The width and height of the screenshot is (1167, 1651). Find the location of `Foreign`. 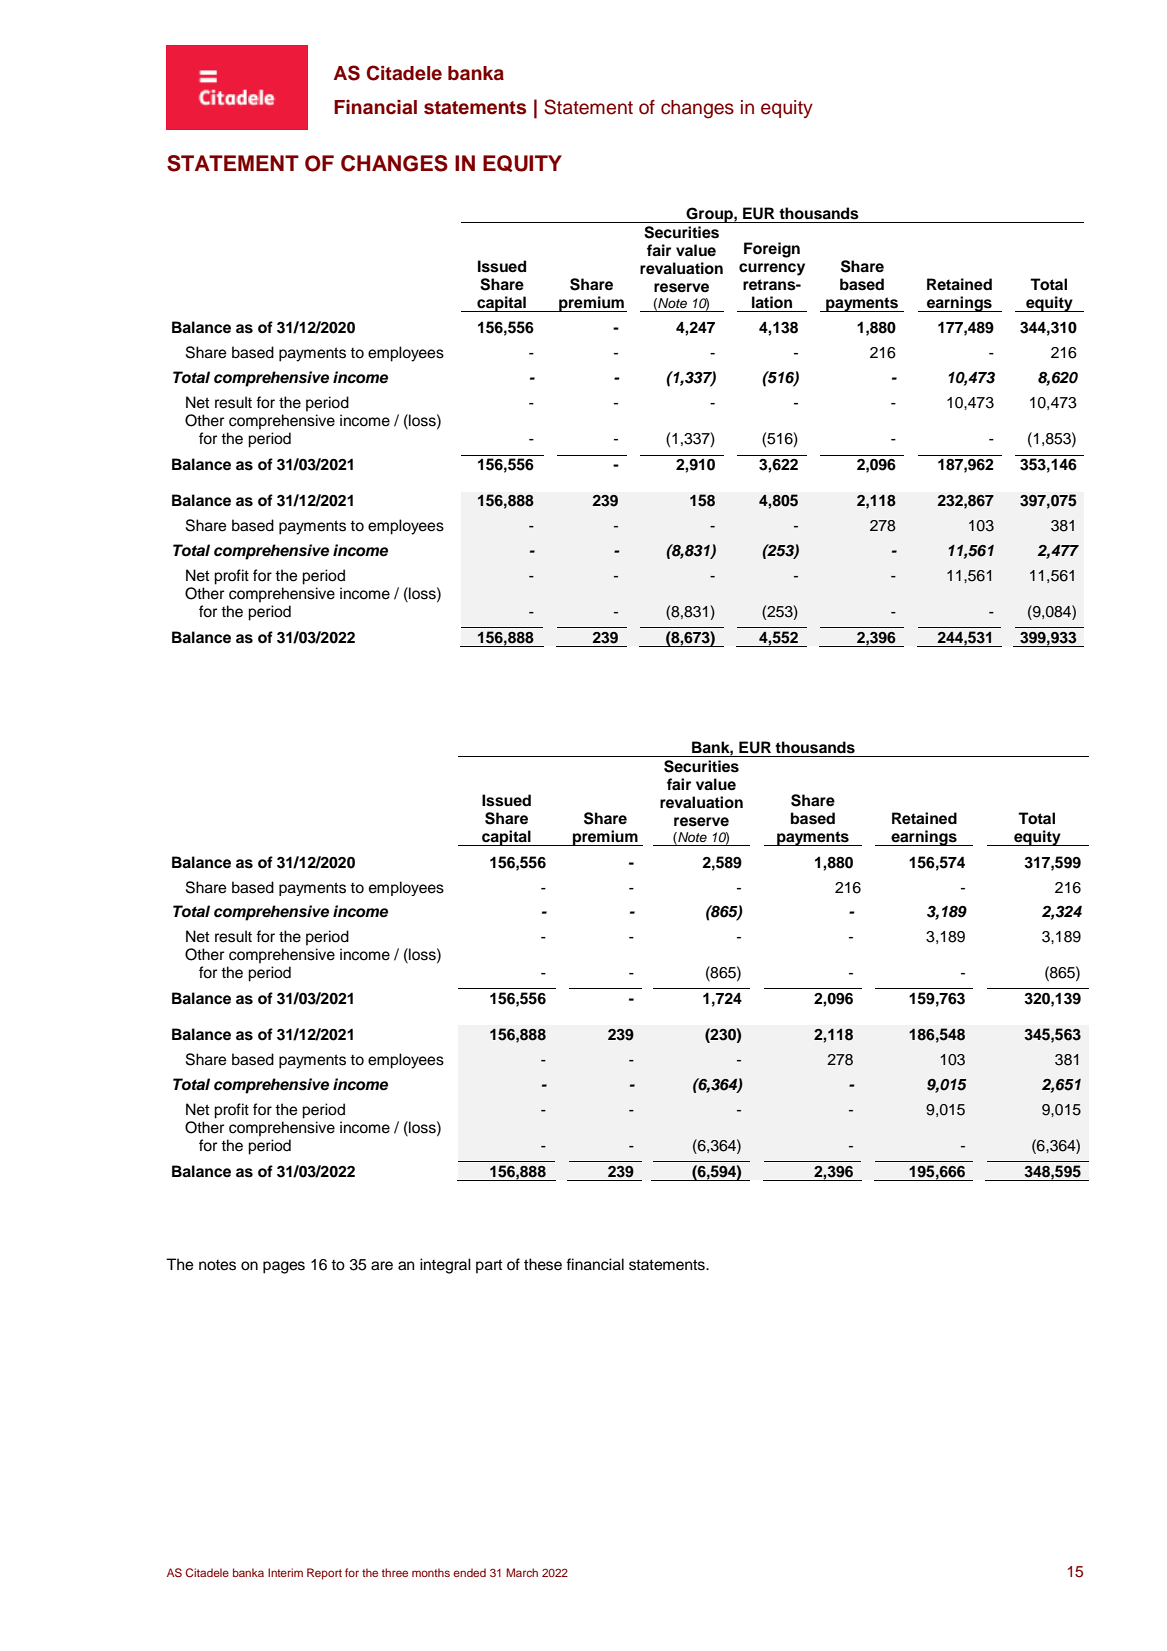

Foreign is located at coordinates (772, 250).
